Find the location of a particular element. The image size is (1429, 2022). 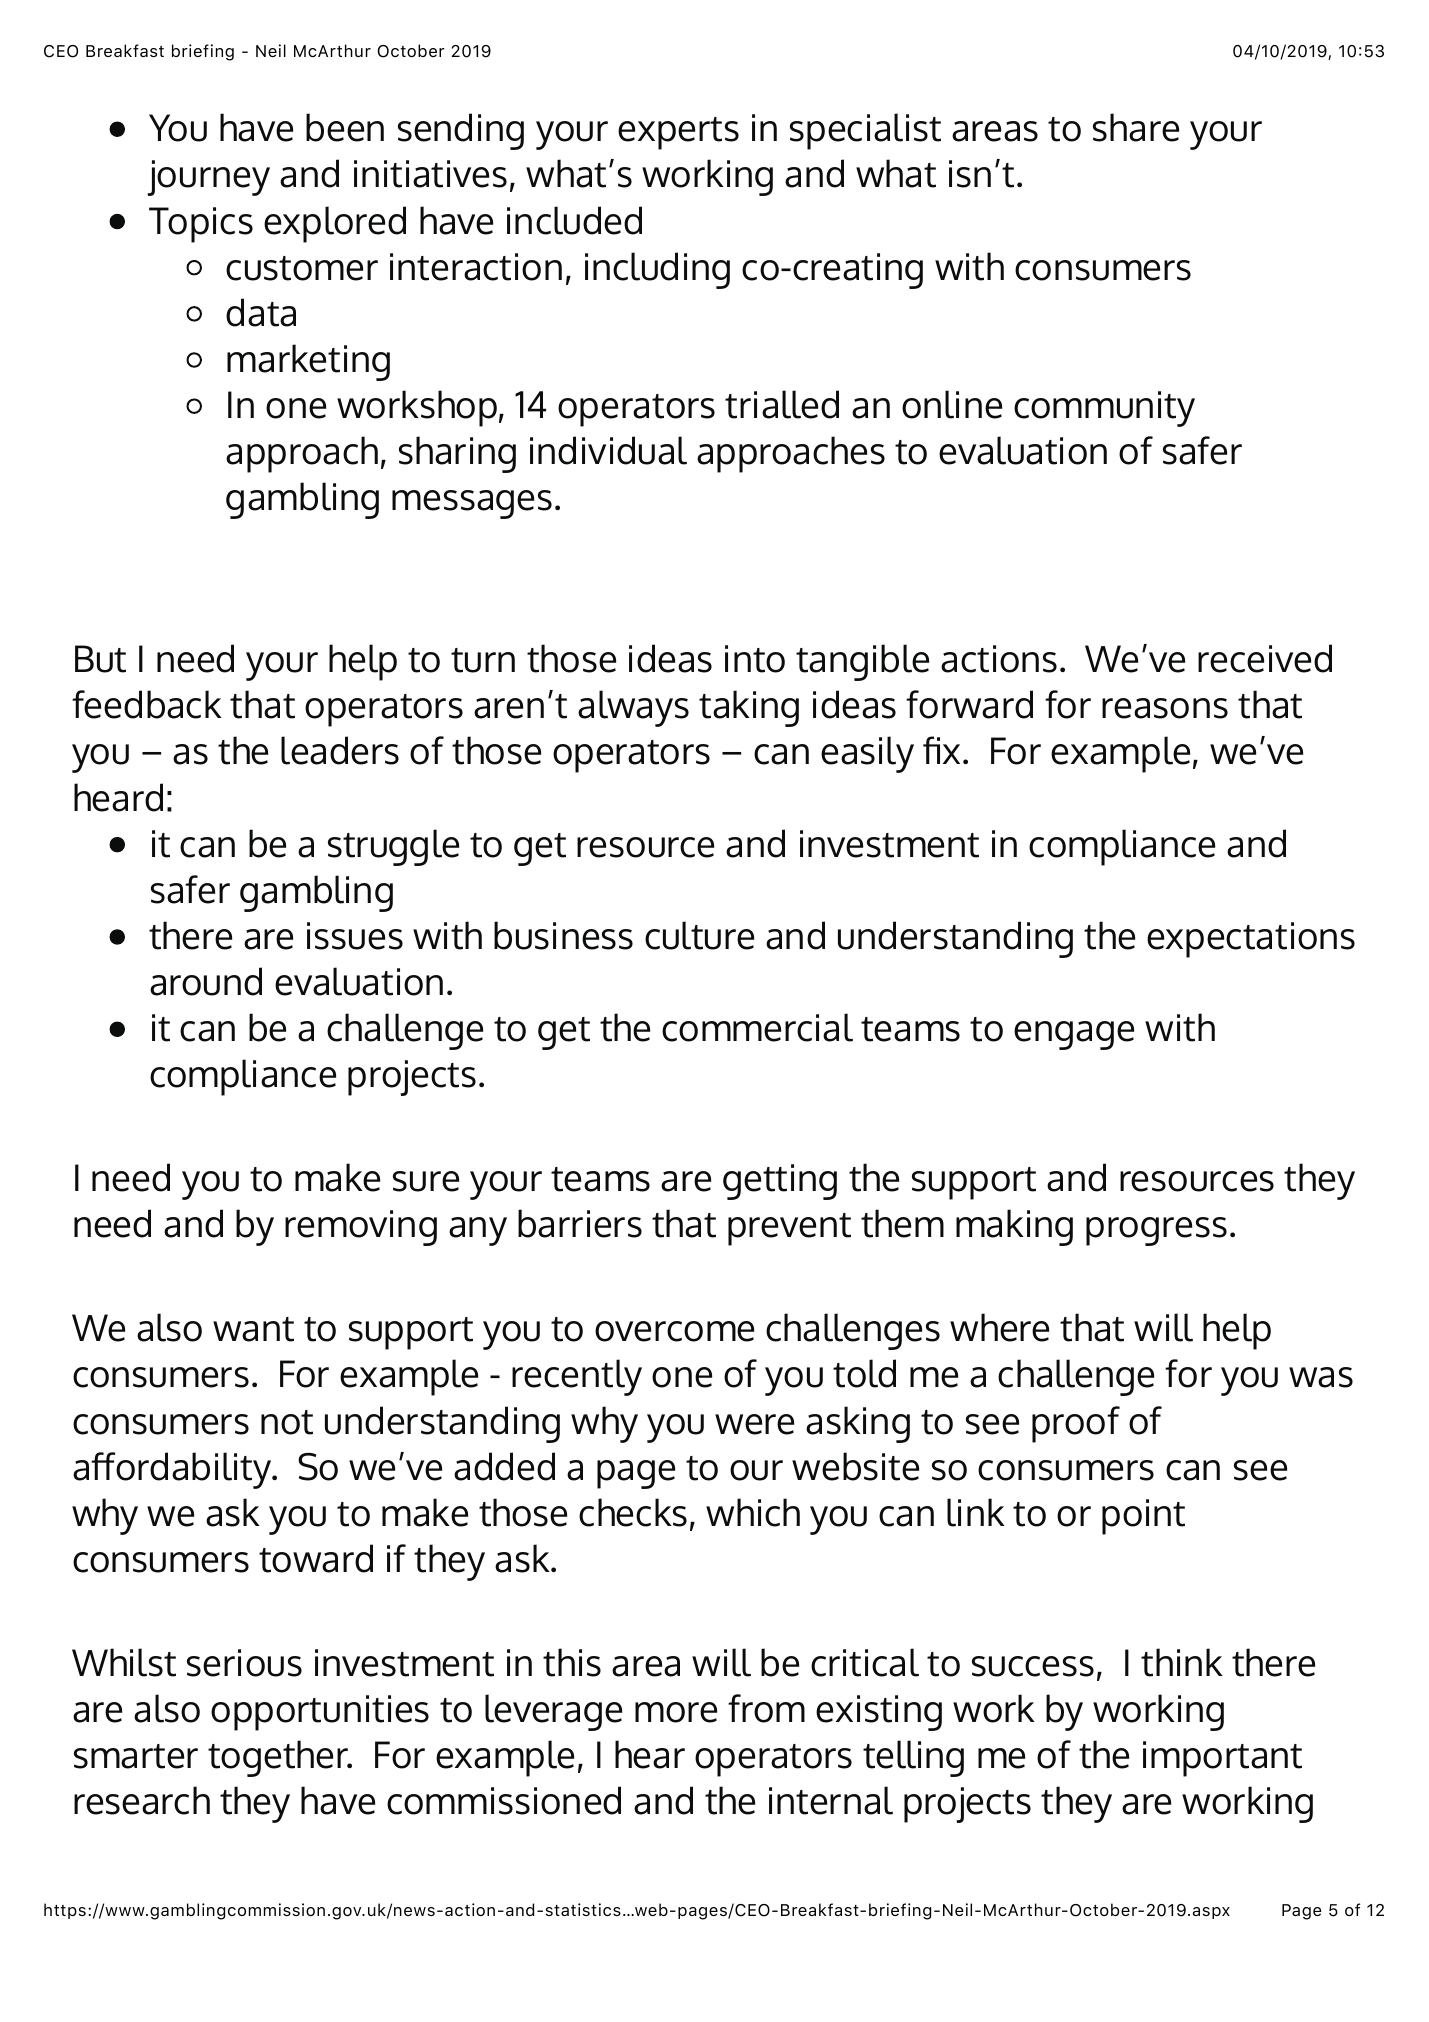

important is located at coordinates (1222, 1759).
